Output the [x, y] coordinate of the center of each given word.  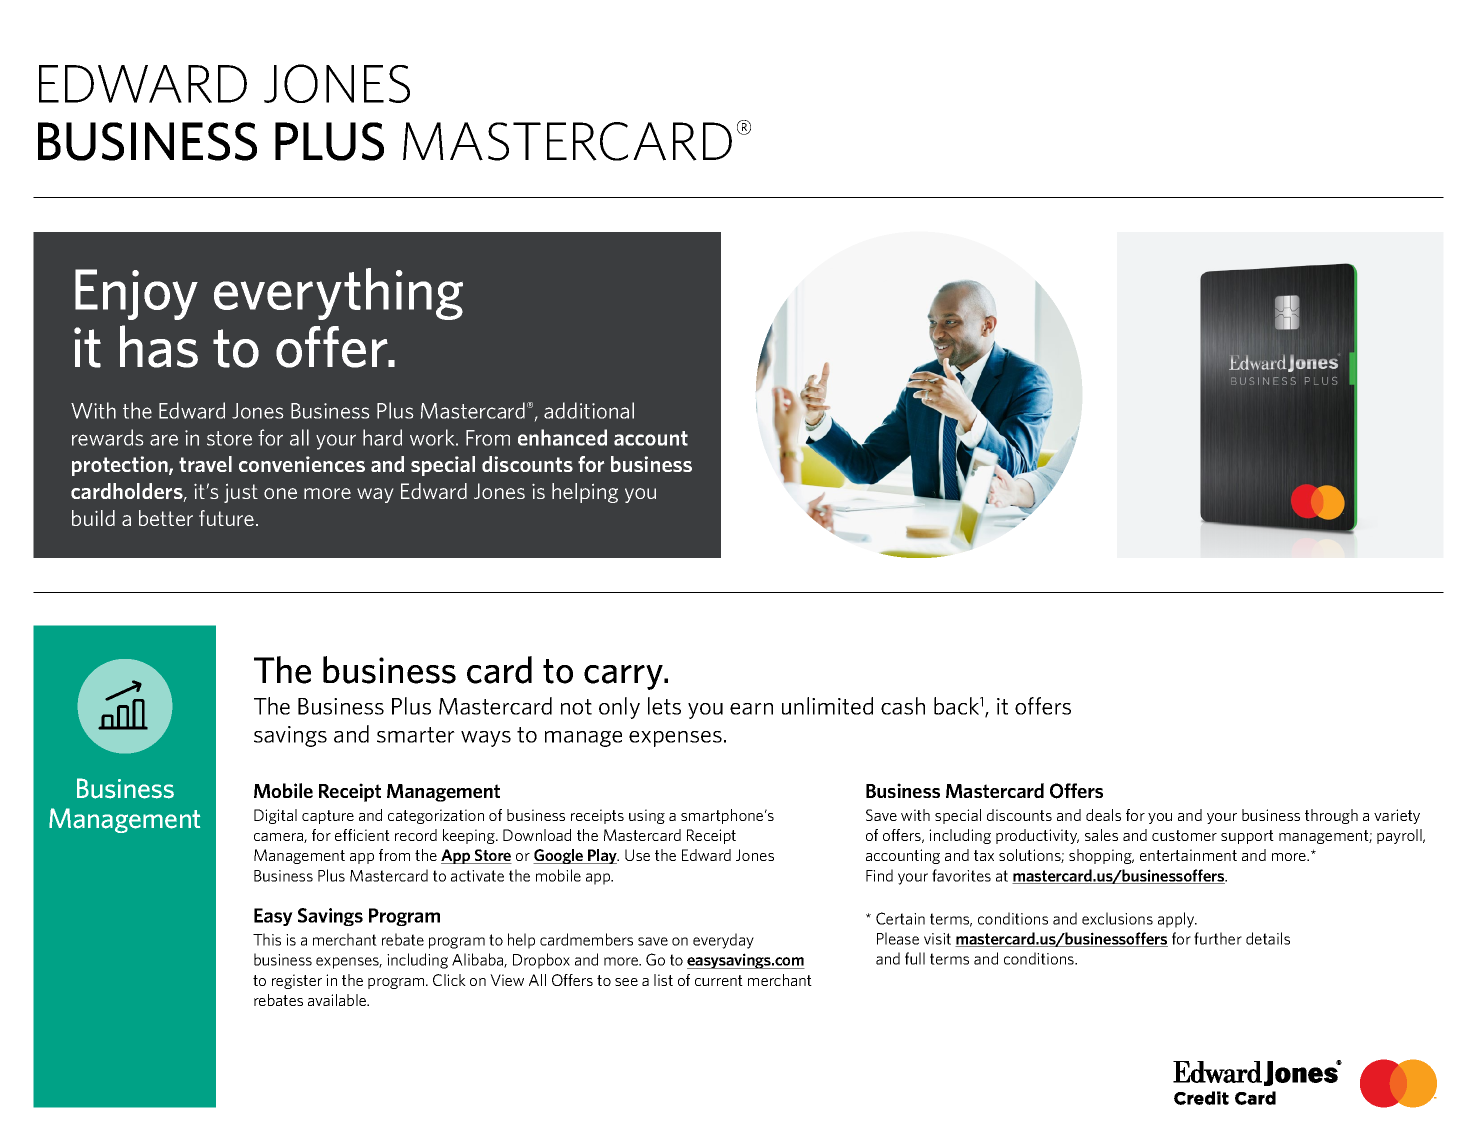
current [719, 980]
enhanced [562, 437]
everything [338, 294]
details [1268, 938]
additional [589, 410]
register [297, 981]
